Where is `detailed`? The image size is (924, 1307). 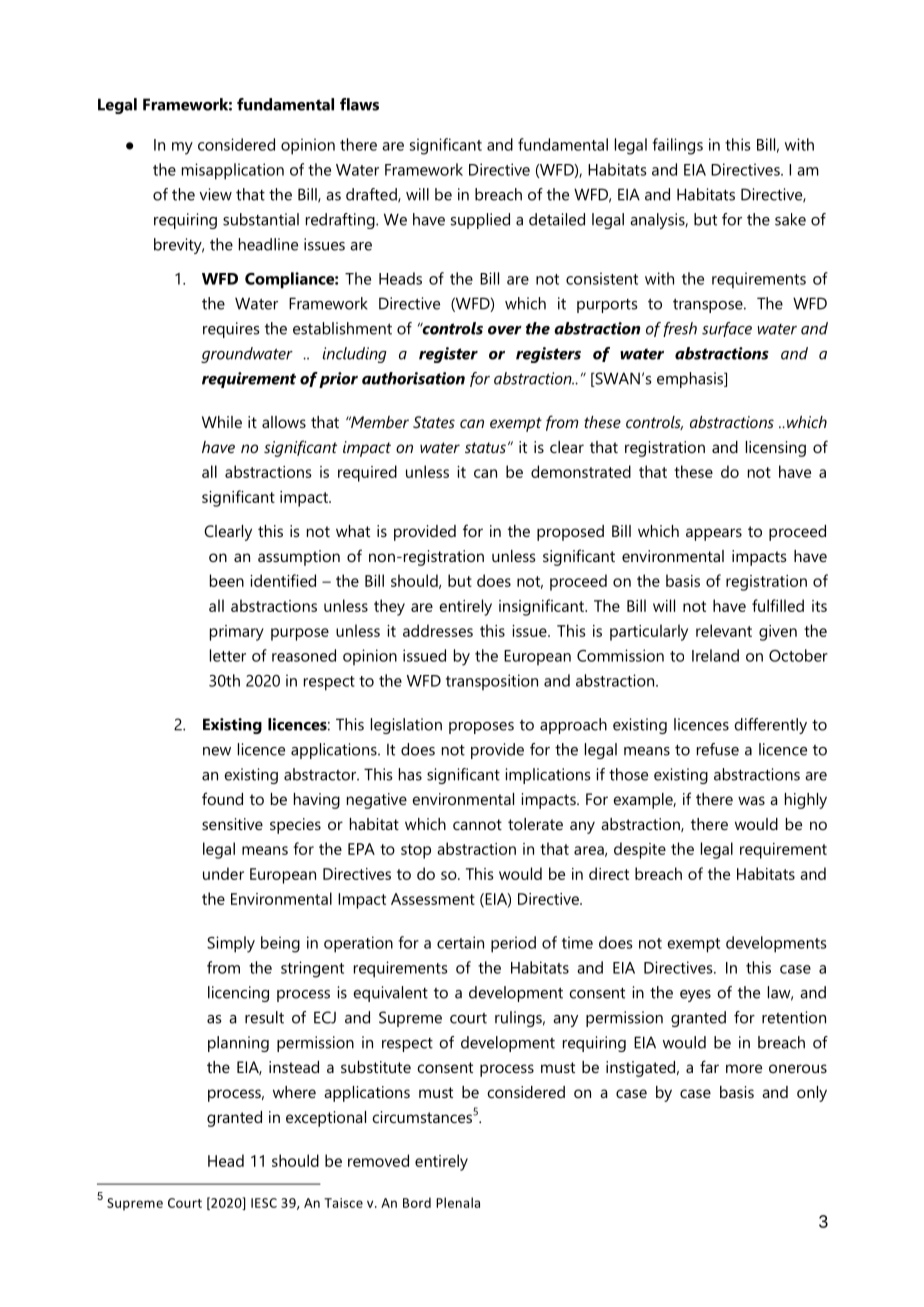 detailed is located at coordinates (557, 219).
